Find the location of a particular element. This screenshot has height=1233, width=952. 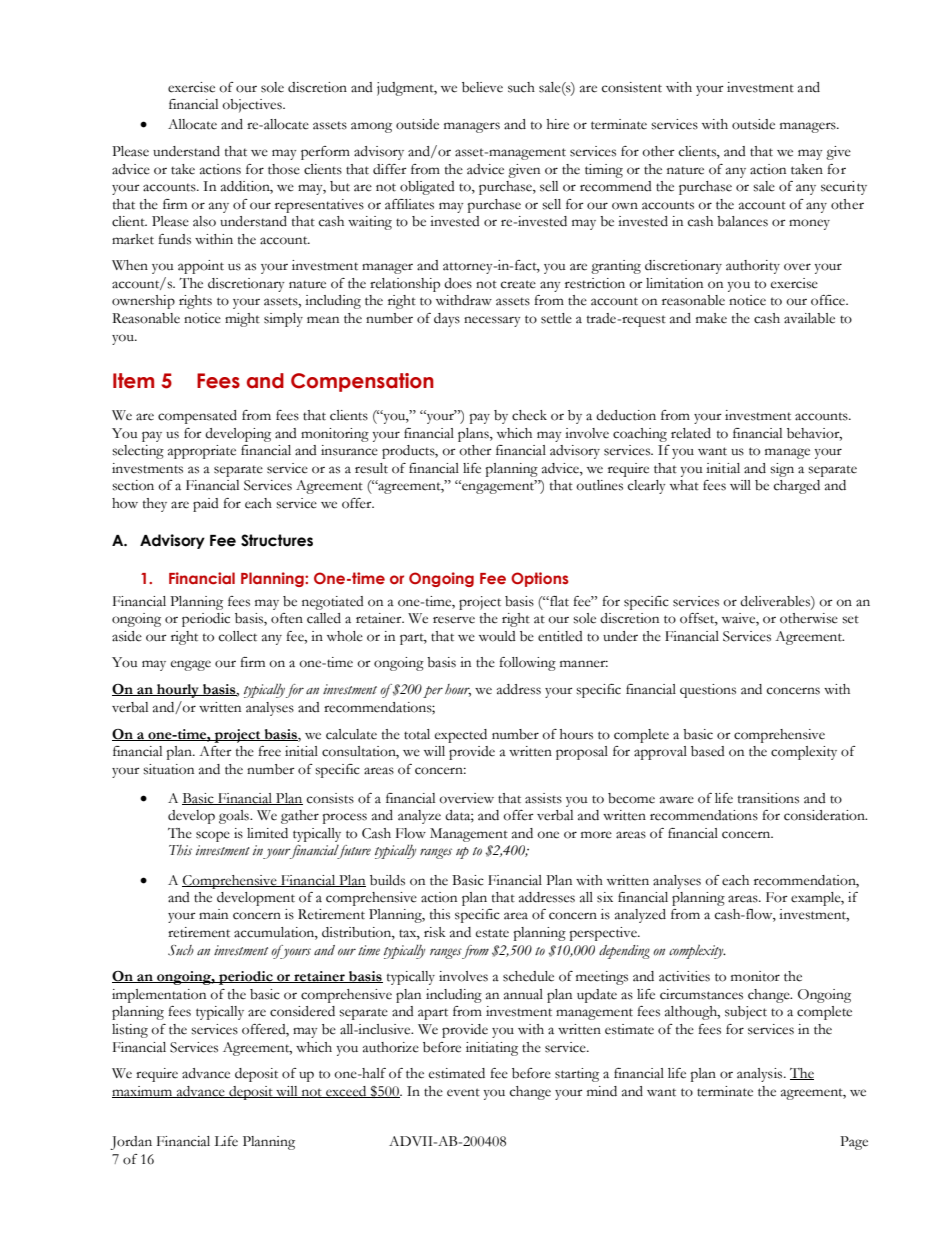

maximum is located at coordinates (143, 1092).
